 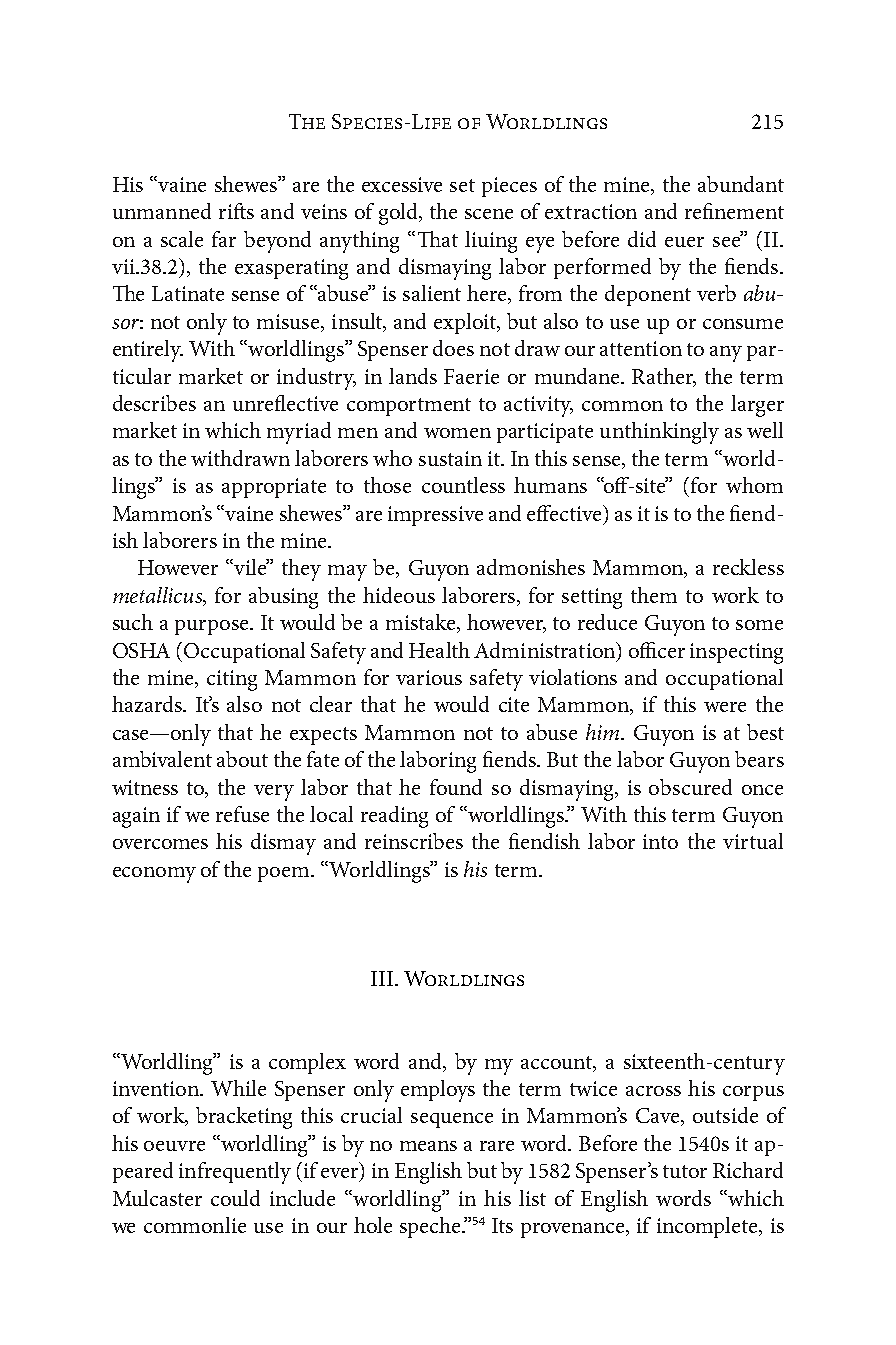 I want to click on into, so click(x=660, y=841).
